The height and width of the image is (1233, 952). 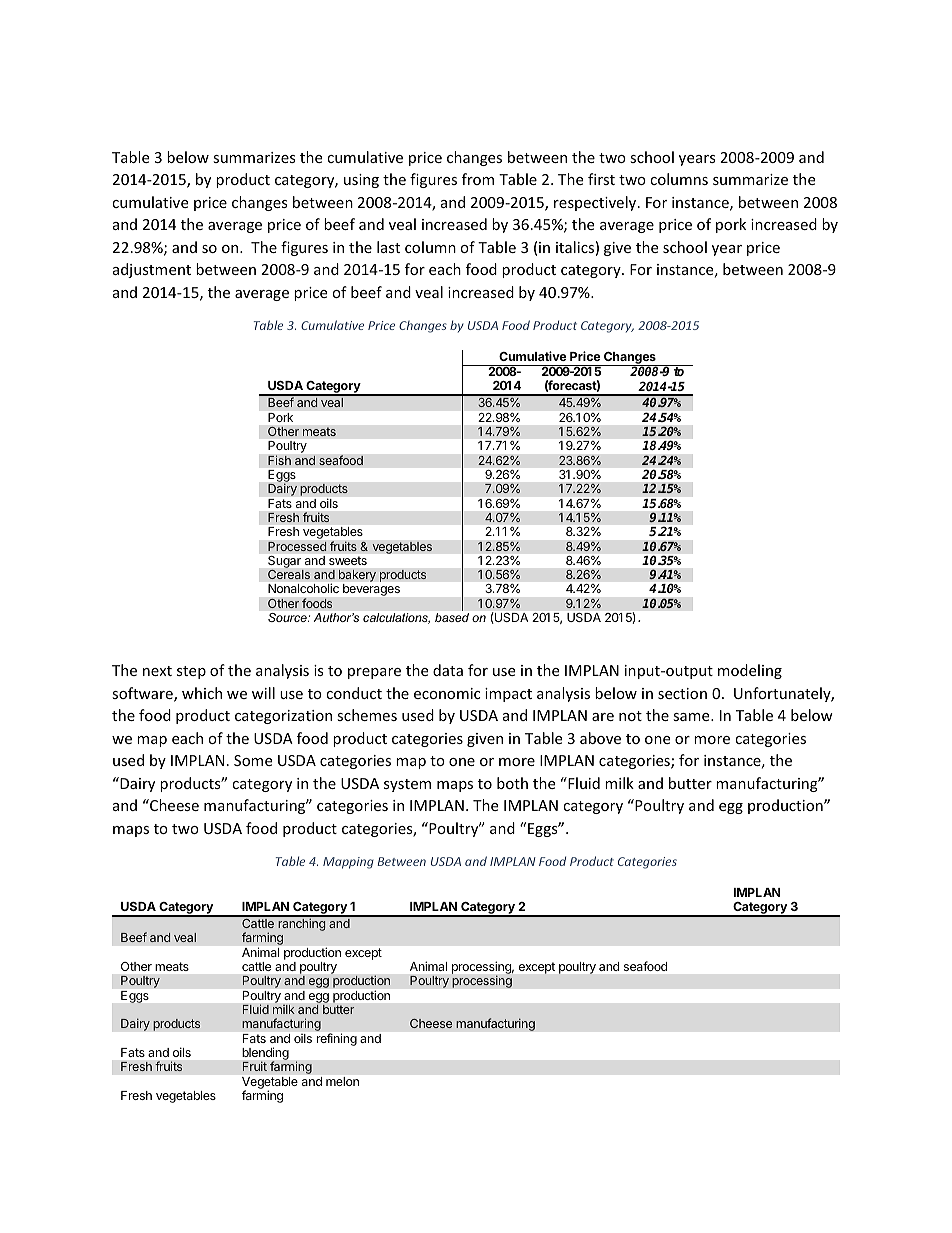 What do you see at coordinates (348, 863) in the image?
I see `Mapping` at bounding box center [348, 863].
